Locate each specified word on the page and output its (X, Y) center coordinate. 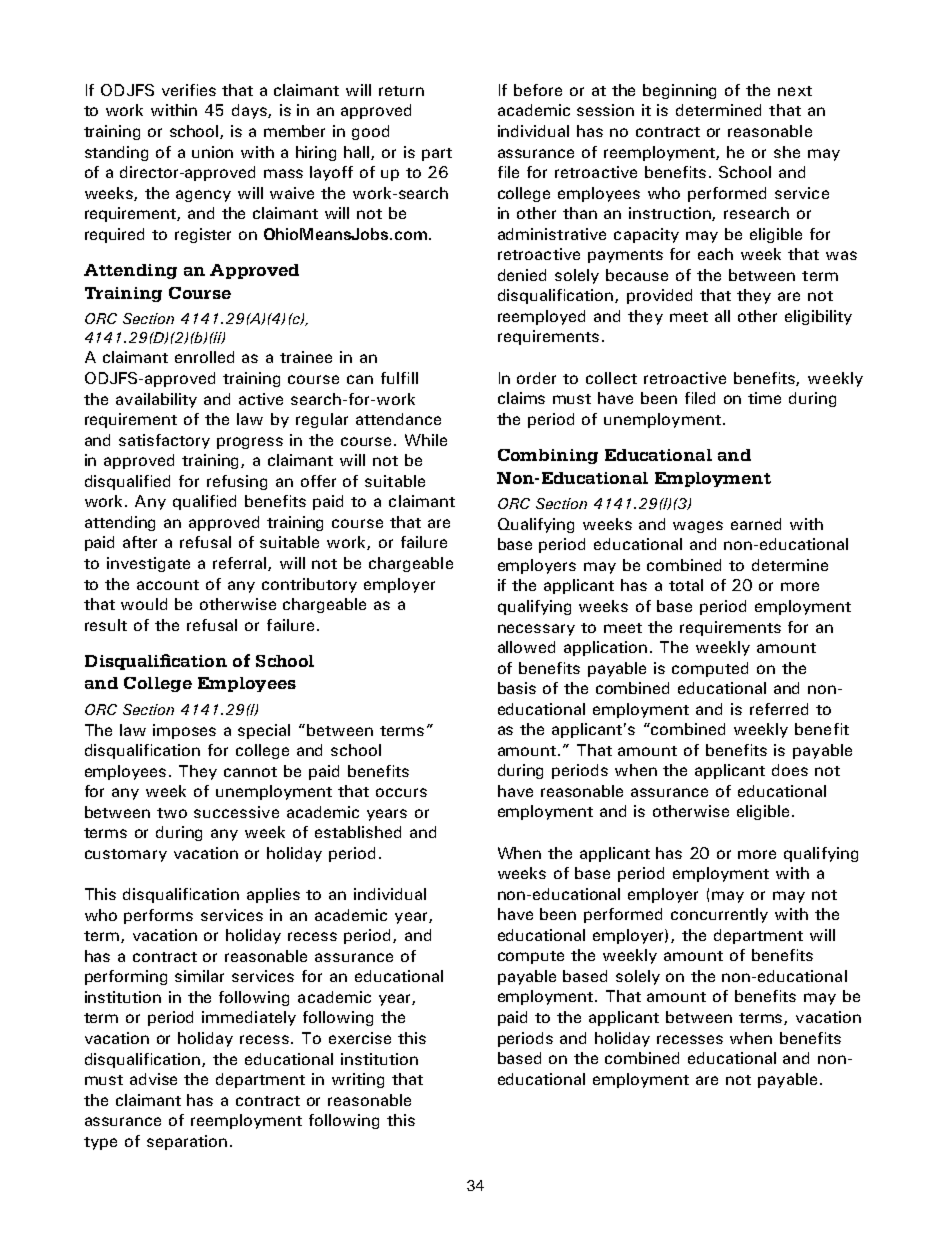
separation (187, 1142)
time (764, 398)
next (795, 91)
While (426, 440)
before (538, 90)
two (172, 813)
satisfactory (164, 441)
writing (358, 1080)
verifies (189, 90)
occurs (401, 792)
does (790, 770)
